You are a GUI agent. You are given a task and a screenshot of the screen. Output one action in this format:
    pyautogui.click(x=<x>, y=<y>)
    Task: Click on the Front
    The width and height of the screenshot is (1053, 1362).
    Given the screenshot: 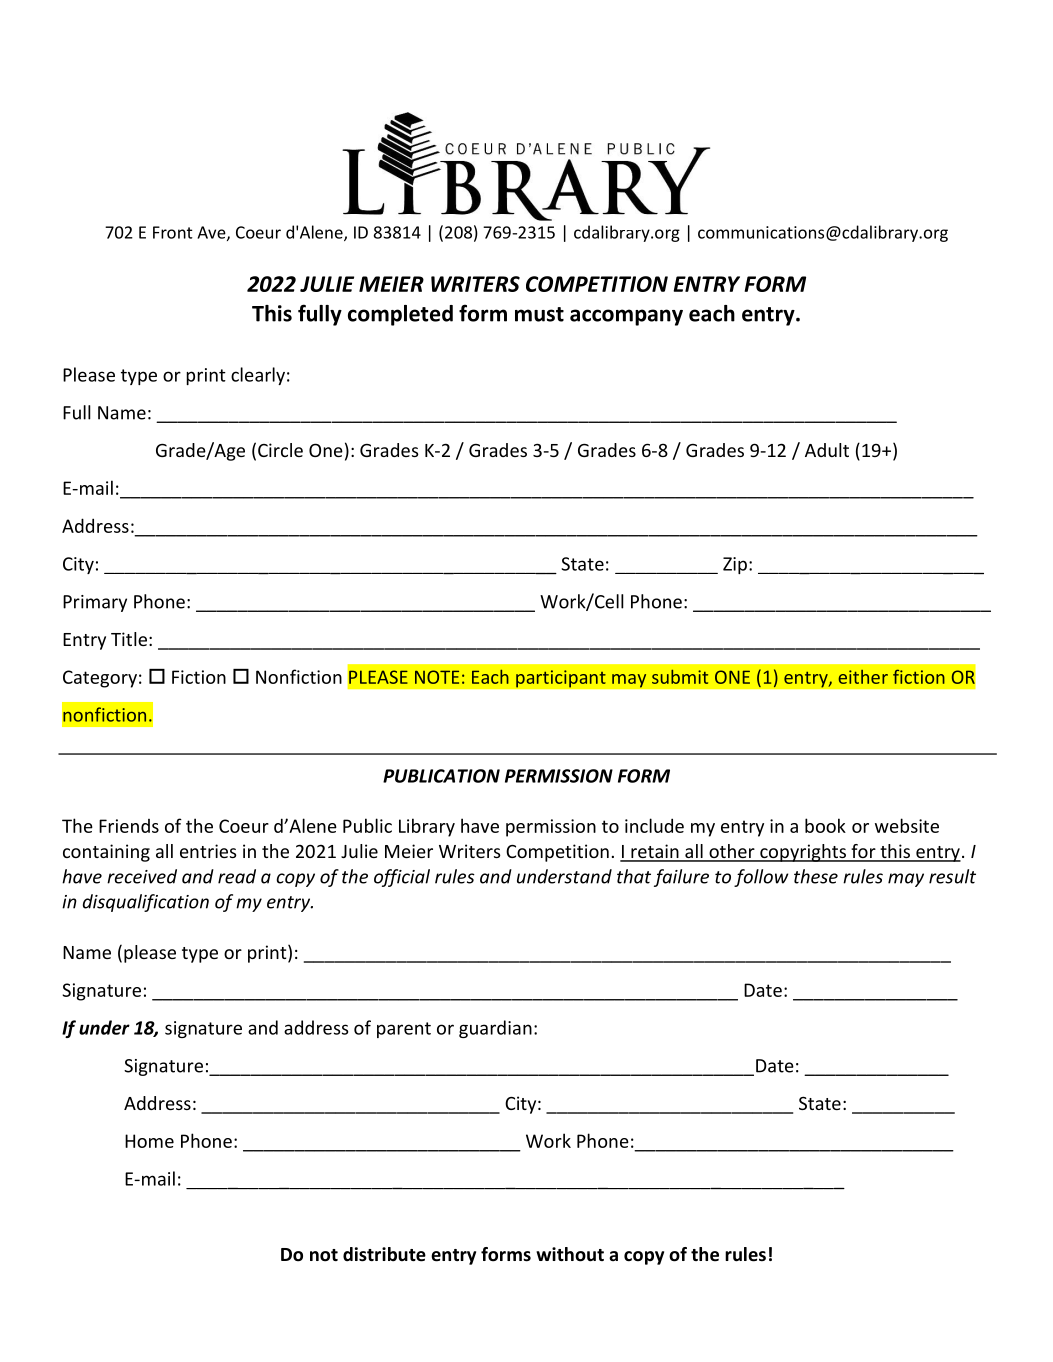 What is the action you would take?
    pyautogui.click(x=173, y=232)
